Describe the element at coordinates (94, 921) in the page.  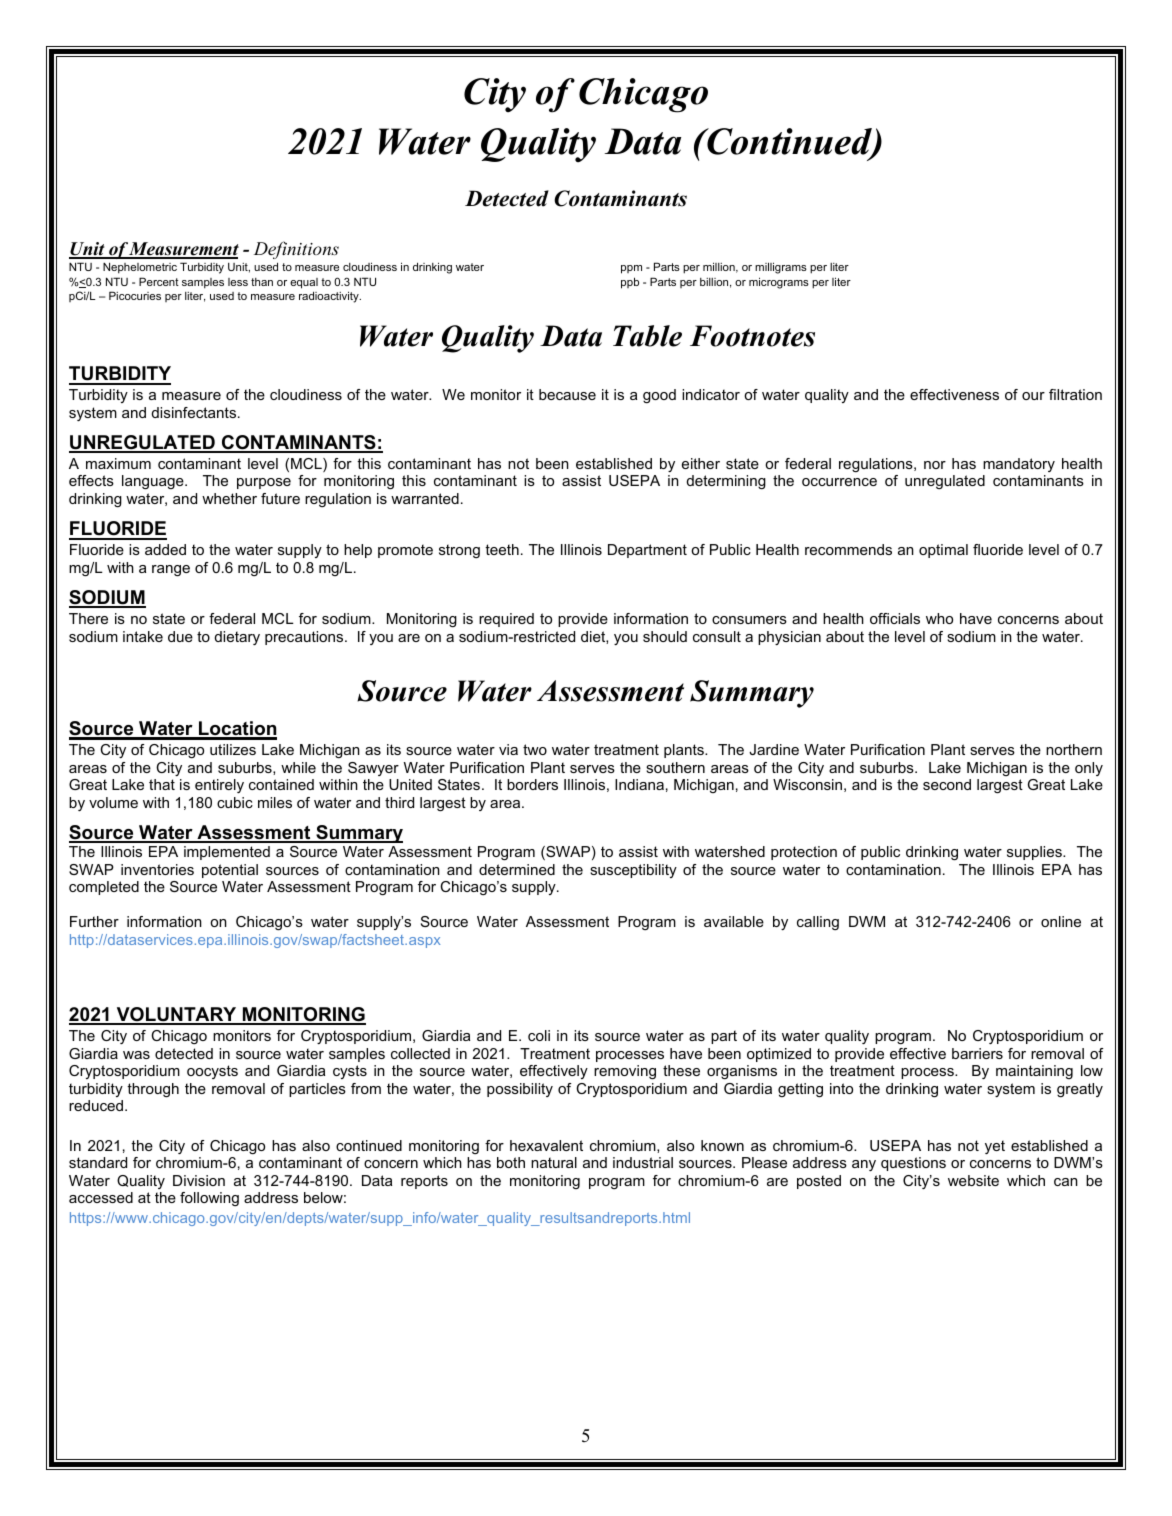
I see `Further` at that location.
